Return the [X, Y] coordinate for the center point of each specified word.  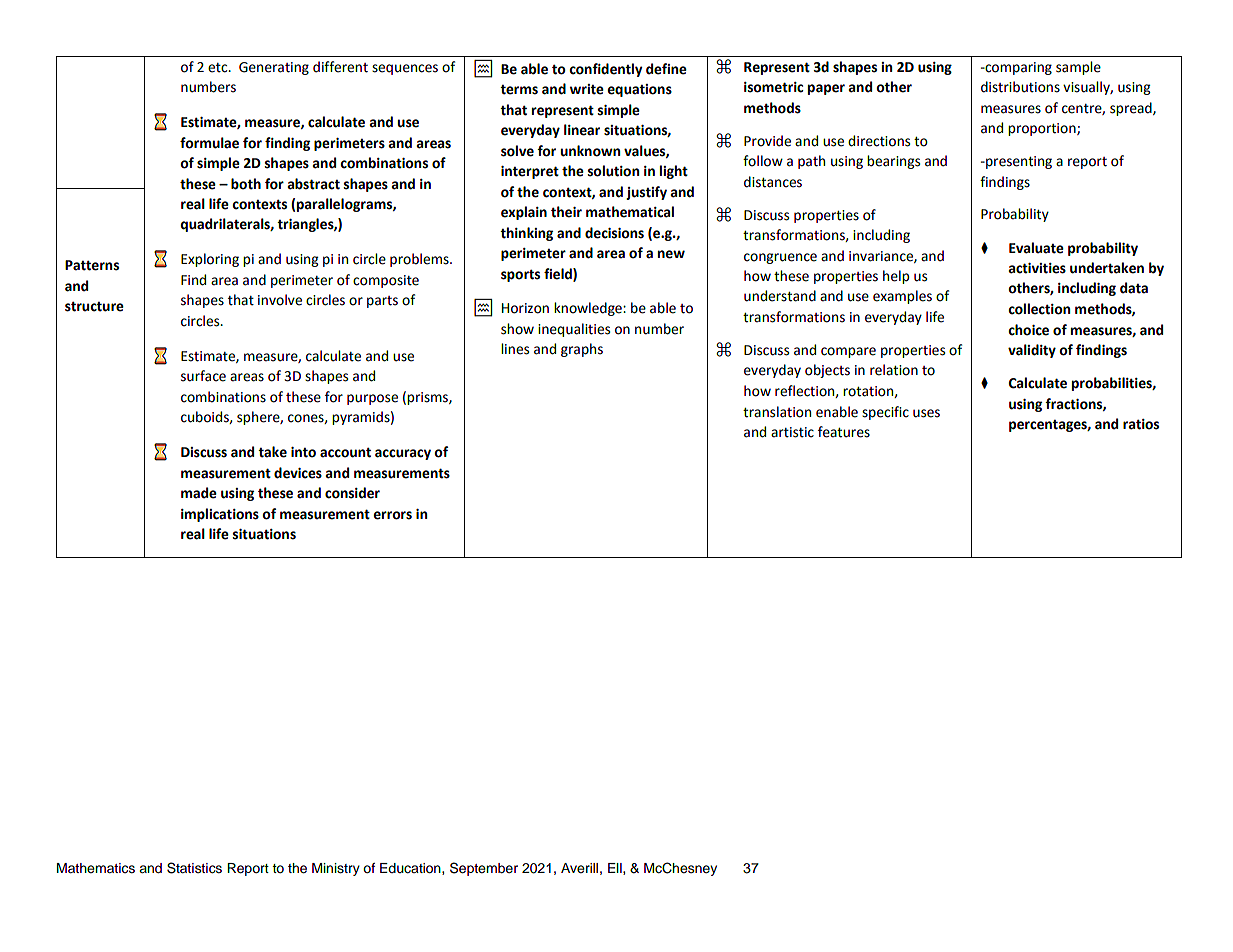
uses [926, 413]
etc [219, 68]
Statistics [194, 868]
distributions [1020, 87]
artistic [792, 432]
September [484, 869]
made [199, 493]
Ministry [336, 869]
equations [639, 90]
